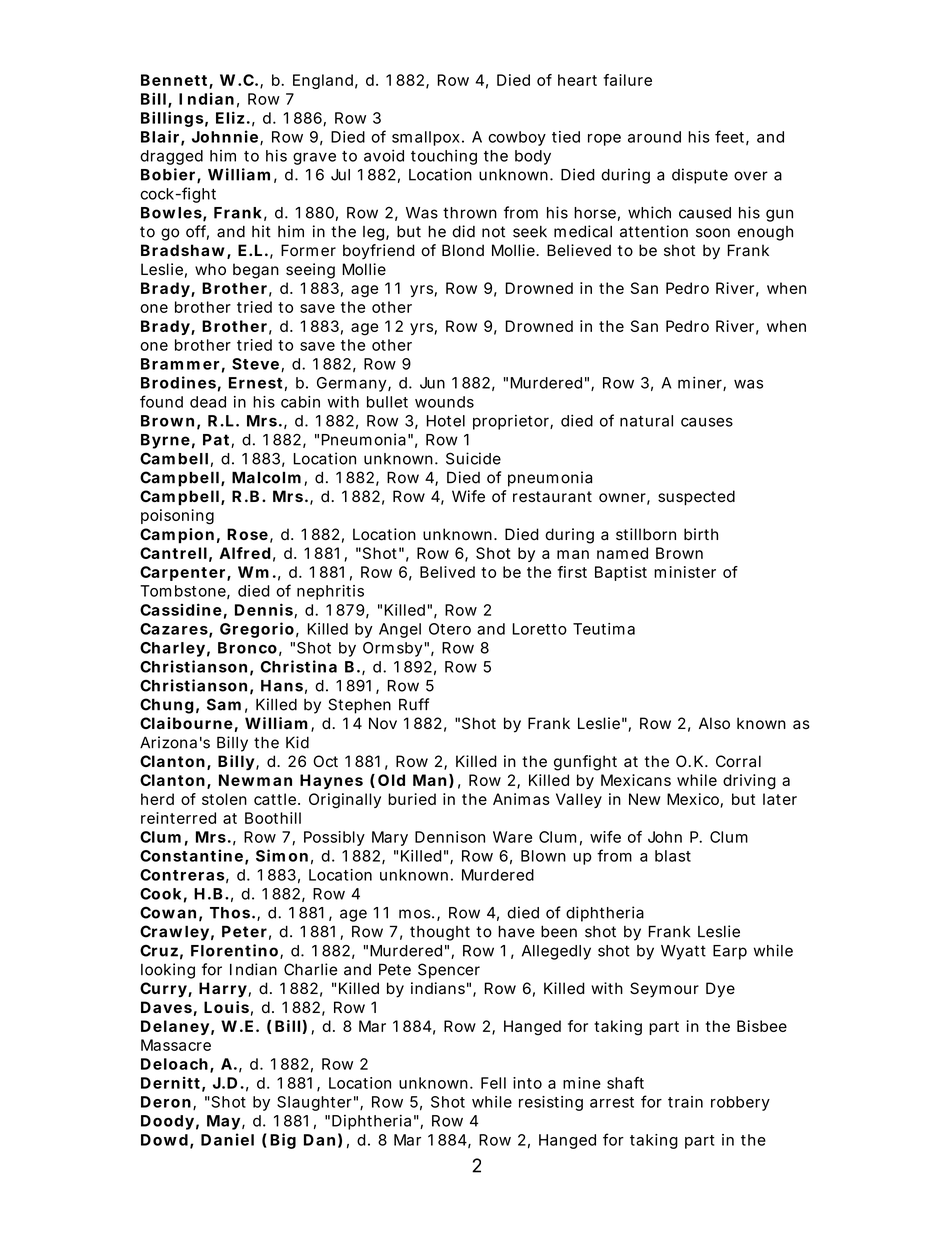 The image size is (952, 1233). Describe the element at coordinates (412, 799) in the page. I see `buried` at that location.
